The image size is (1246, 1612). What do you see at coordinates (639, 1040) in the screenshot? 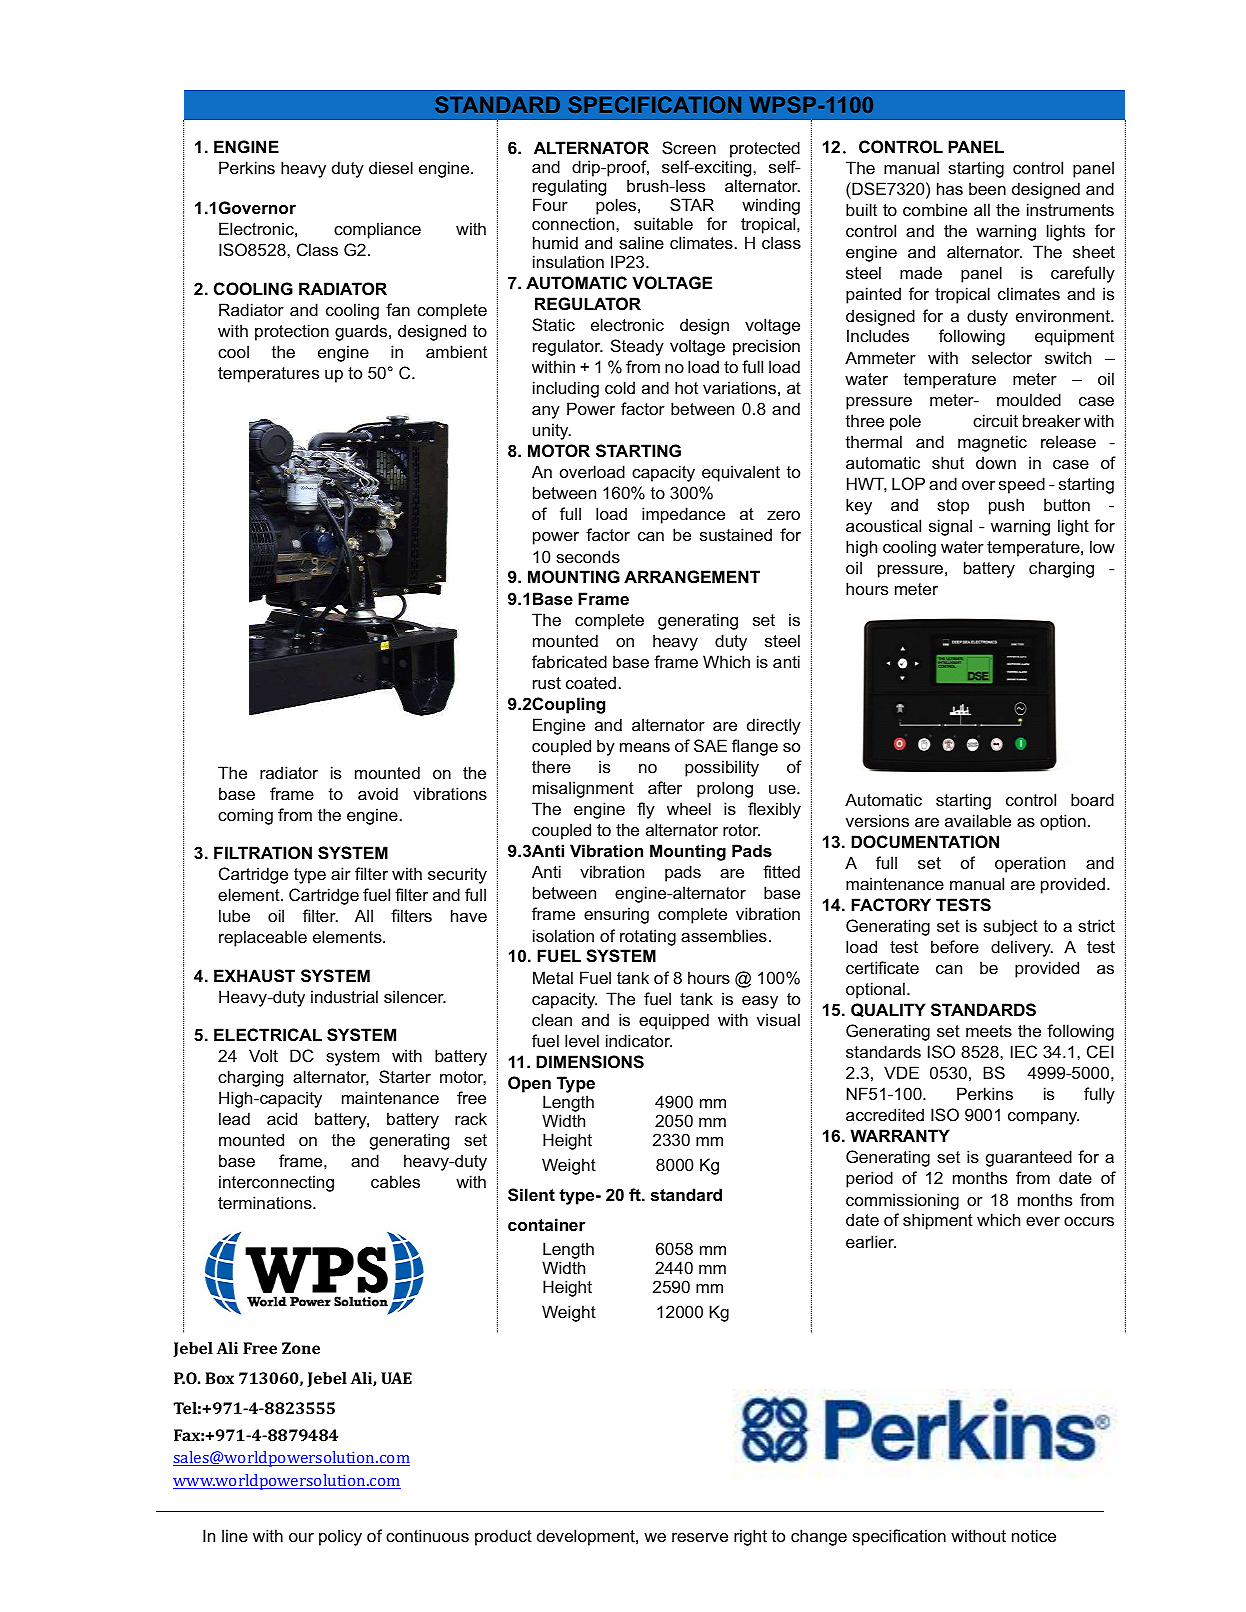
I see `indicator` at bounding box center [639, 1040].
